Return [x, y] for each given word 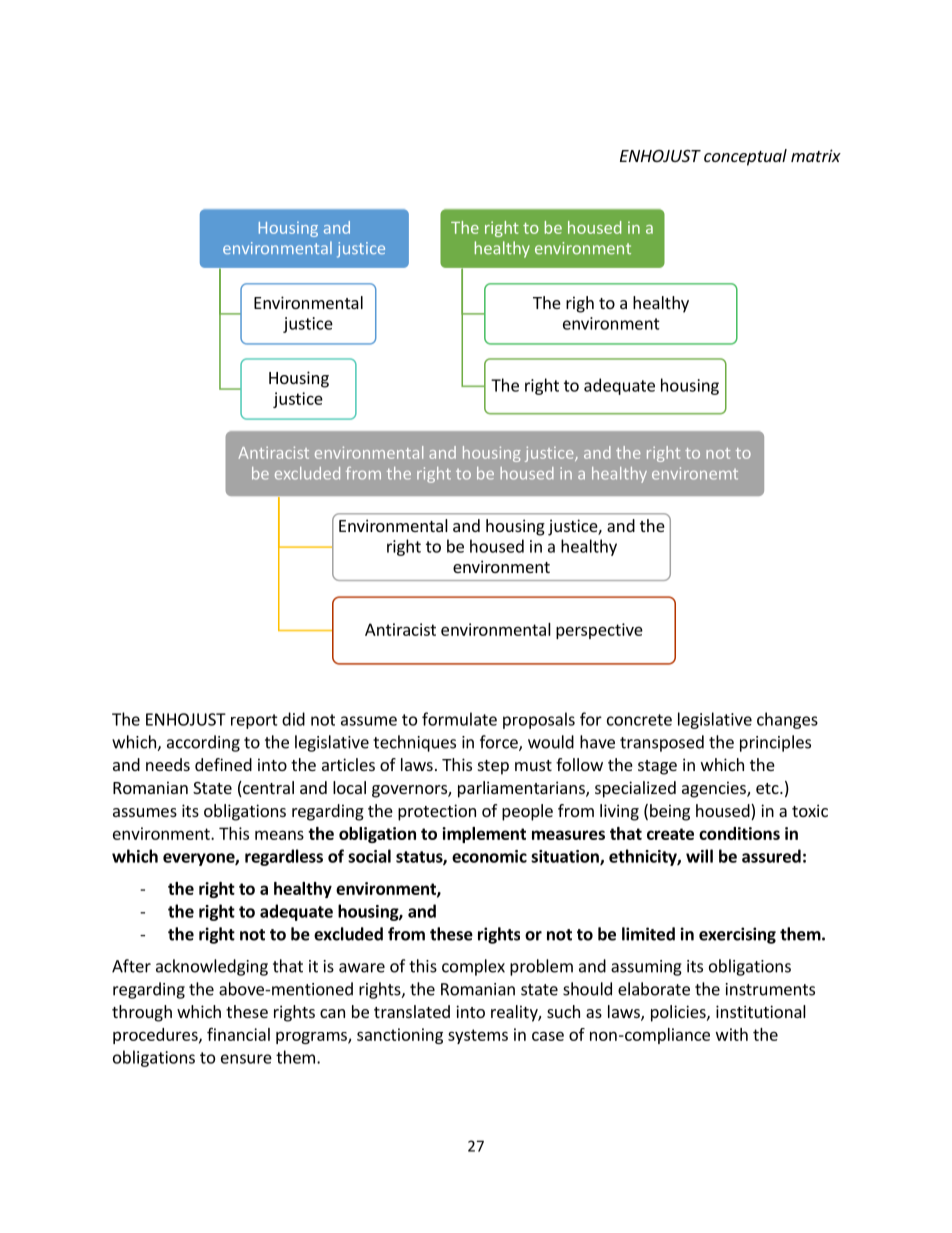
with [732, 1034]
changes [787, 720]
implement [484, 835]
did [293, 719]
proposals [539, 720]
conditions [739, 833]
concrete [639, 720]
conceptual [745, 157]
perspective [599, 631]
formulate [459, 719]
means [279, 835]
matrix [816, 155]
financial [238, 1034]
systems [478, 1036]
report [254, 721]
